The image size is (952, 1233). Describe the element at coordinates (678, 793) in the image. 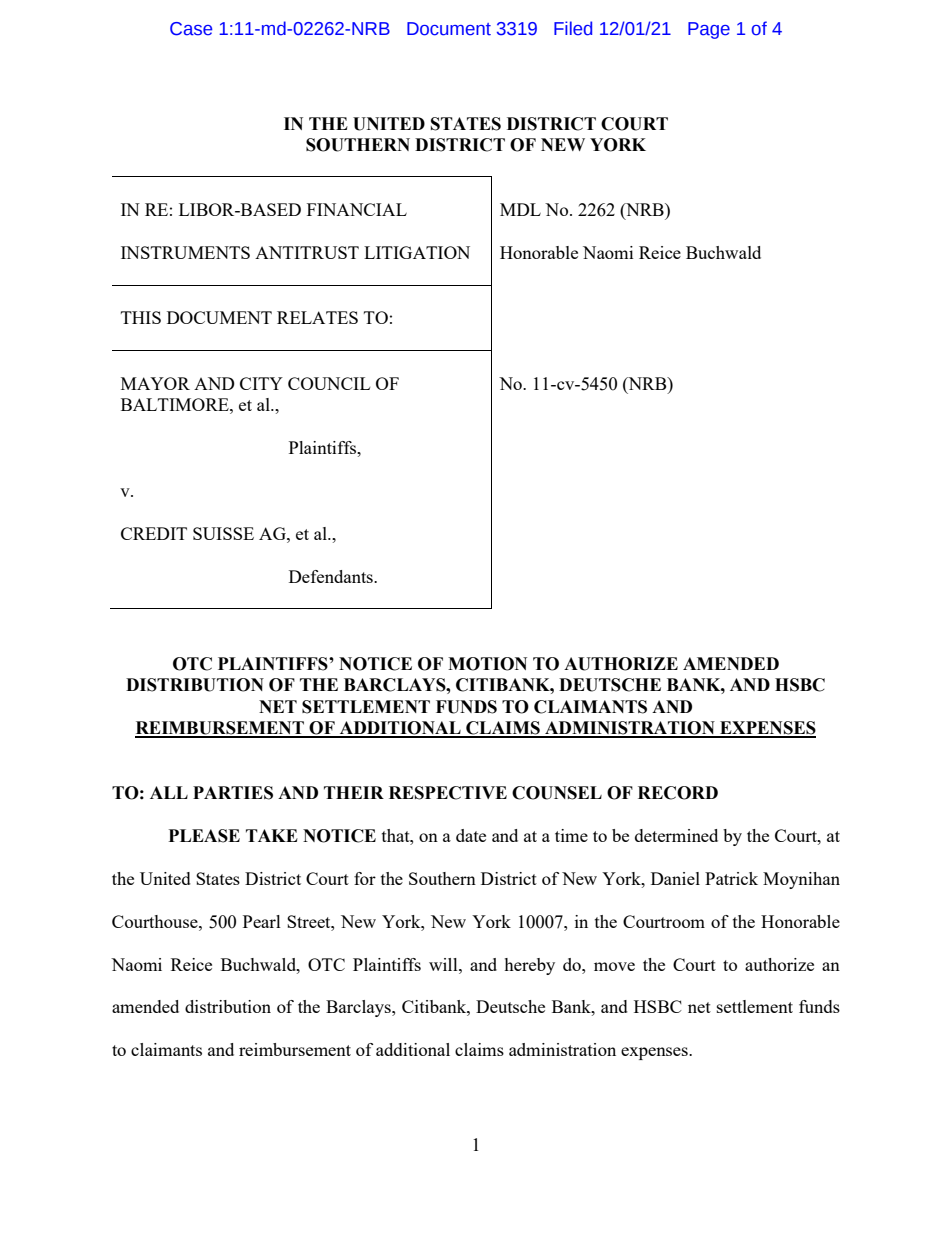

I see `RECORD` at that location.
